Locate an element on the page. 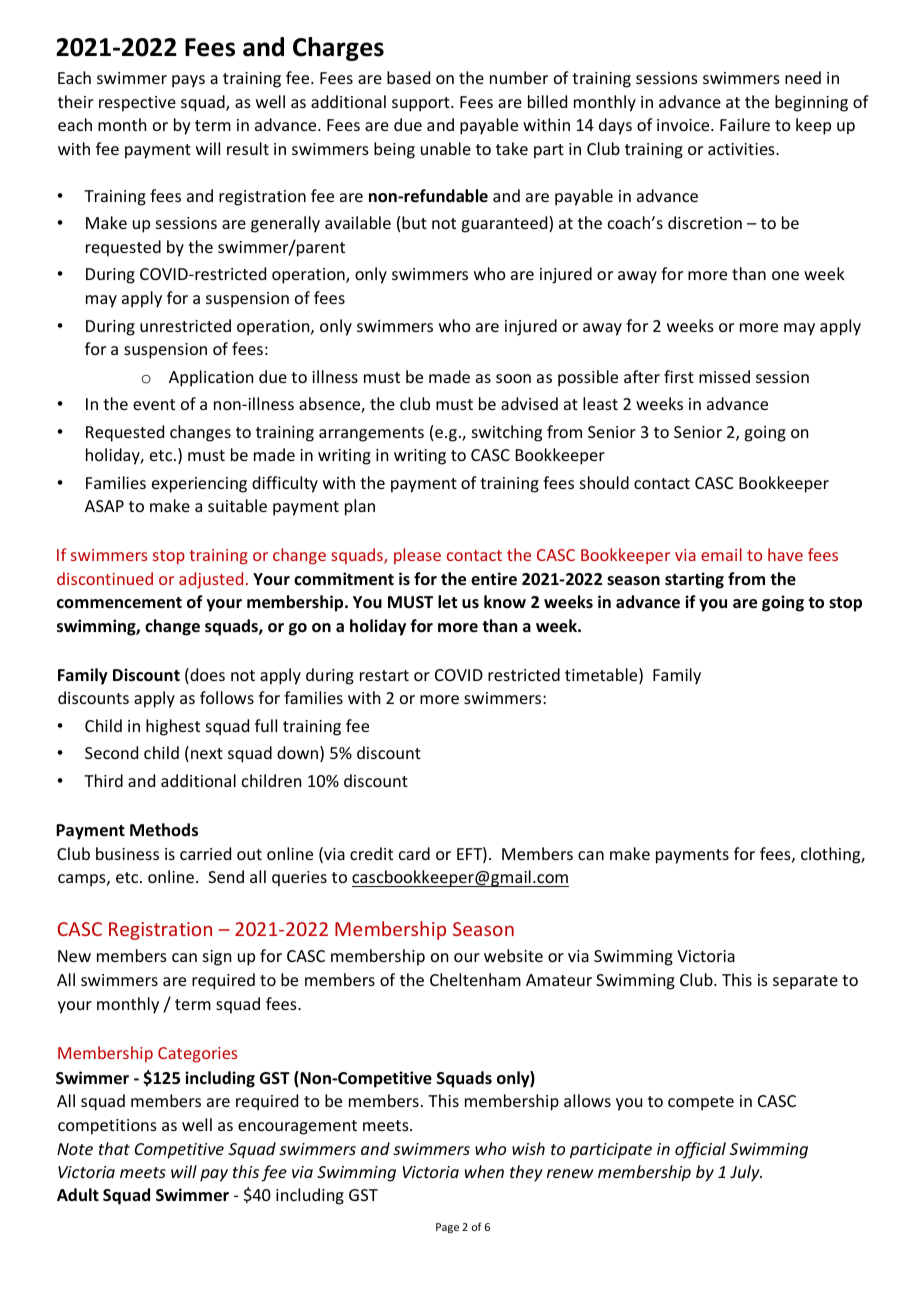  highest is located at coordinates (173, 727).
